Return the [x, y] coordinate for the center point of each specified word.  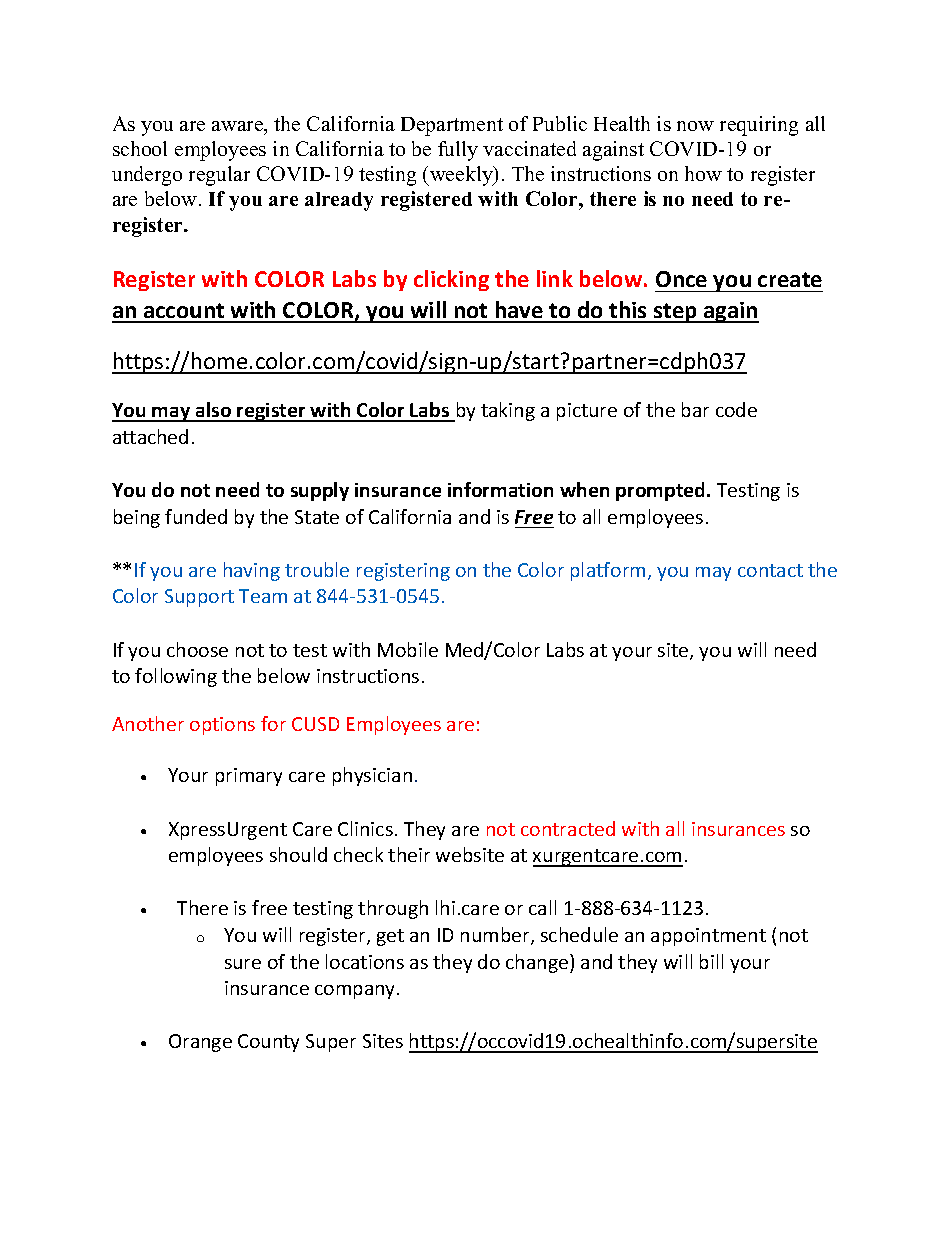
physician [372, 776]
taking [508, 411]
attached [150, 436]
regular [219, 176]
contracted [568, 828]
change [538, 963]
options [222, 726]
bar [695, 409]
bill [711, 961]
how [703, 173]
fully [458, 151]
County [268, 1043]
